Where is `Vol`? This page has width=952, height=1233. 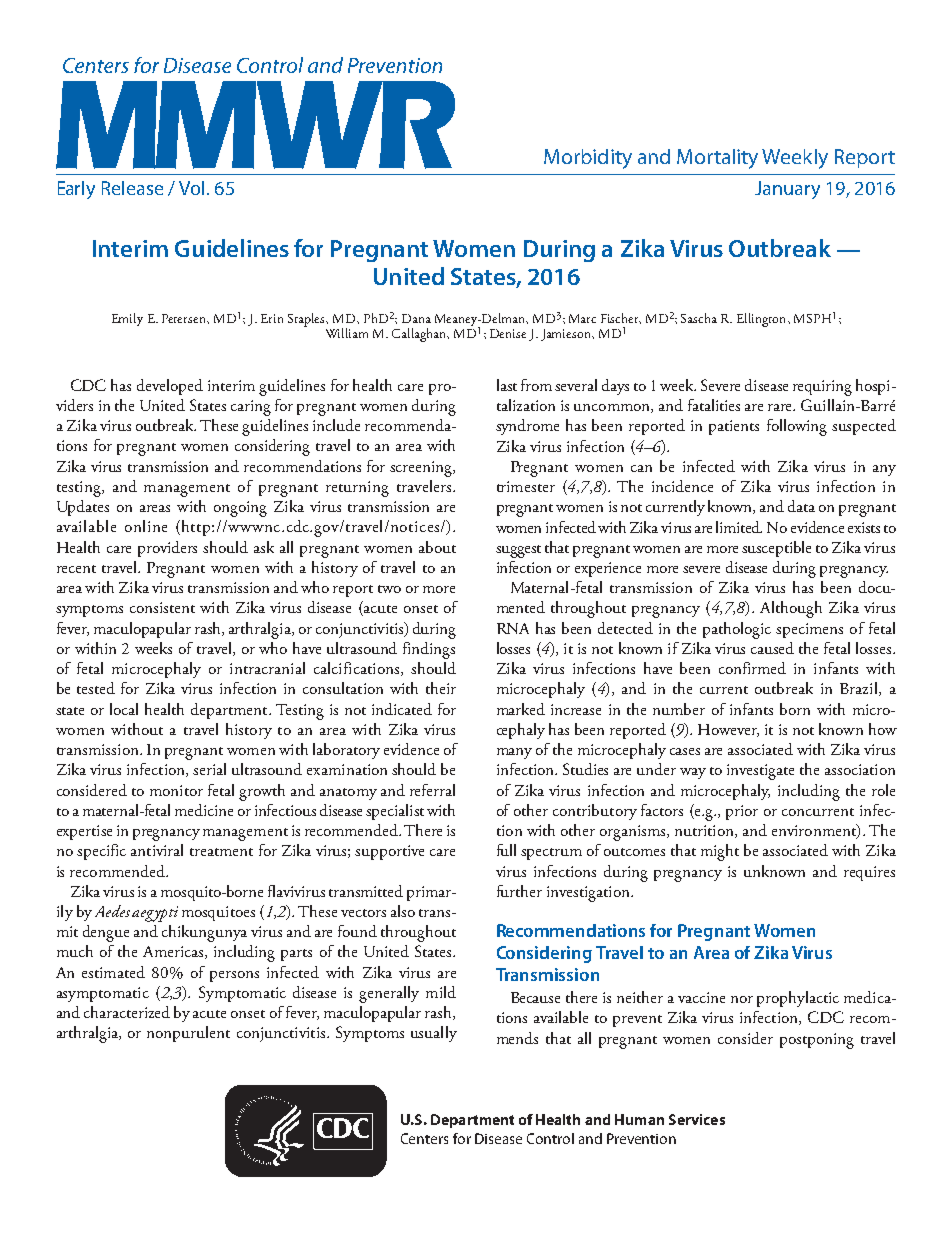 Vol is located at coordinates (191, 188).
